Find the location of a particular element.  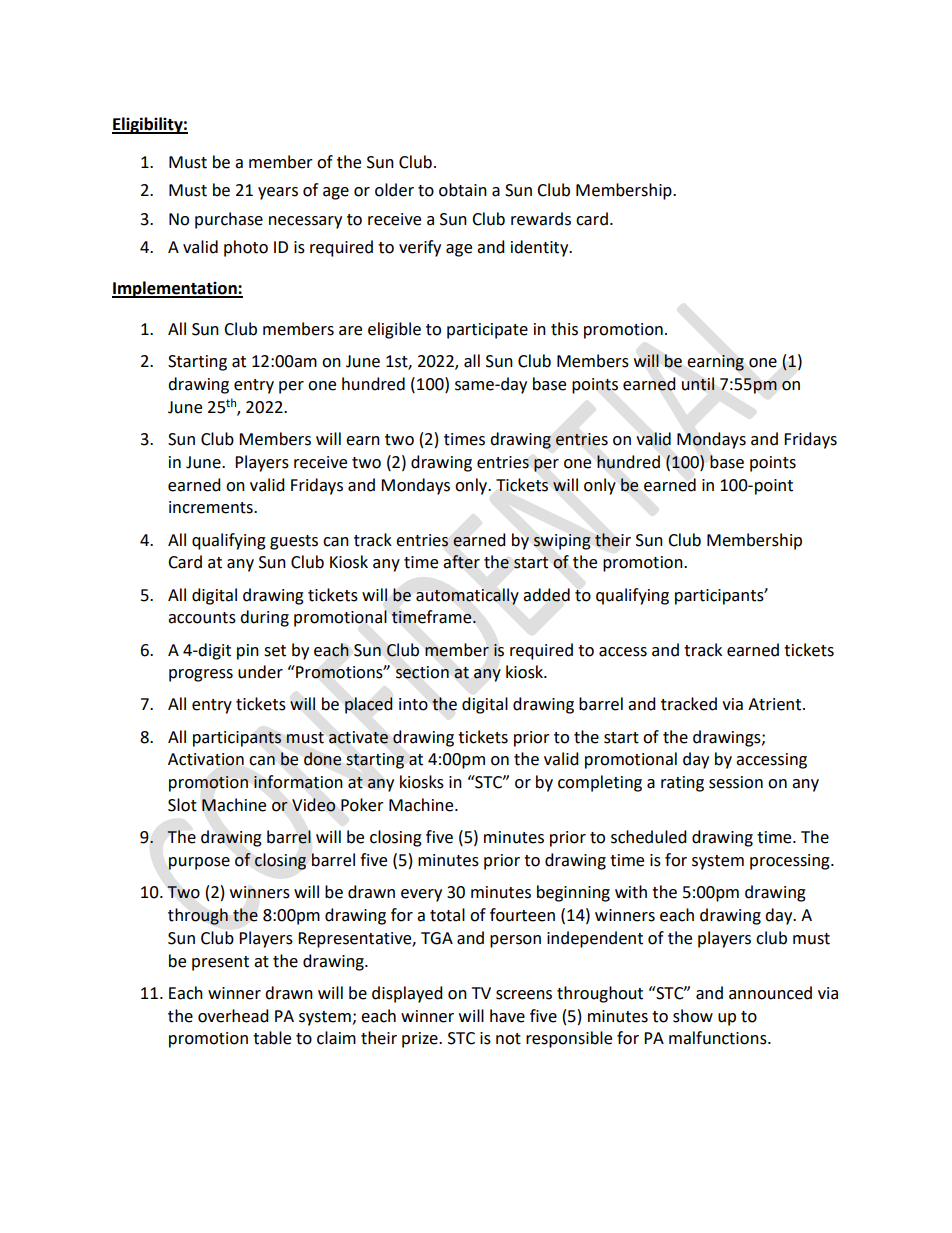

rewards is located at coordinates (541, 219).
